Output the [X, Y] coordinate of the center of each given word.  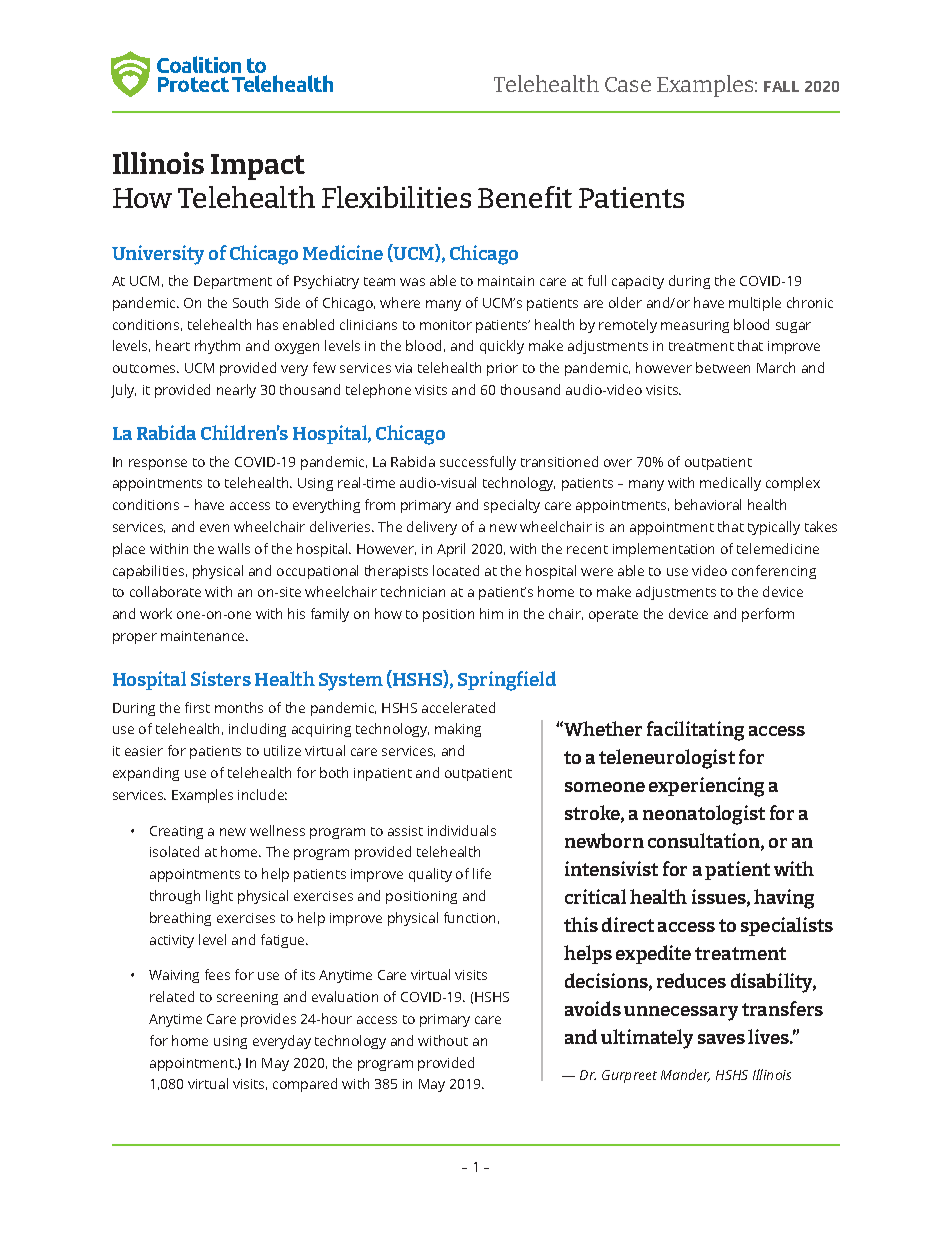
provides [268, 1020]
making [458, 730]
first [197, 707]
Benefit [525, 197]
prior [502, 369]
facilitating [695, 731]
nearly [236, 391]
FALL [781, 86]
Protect [193, 84]
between [723, 367]
